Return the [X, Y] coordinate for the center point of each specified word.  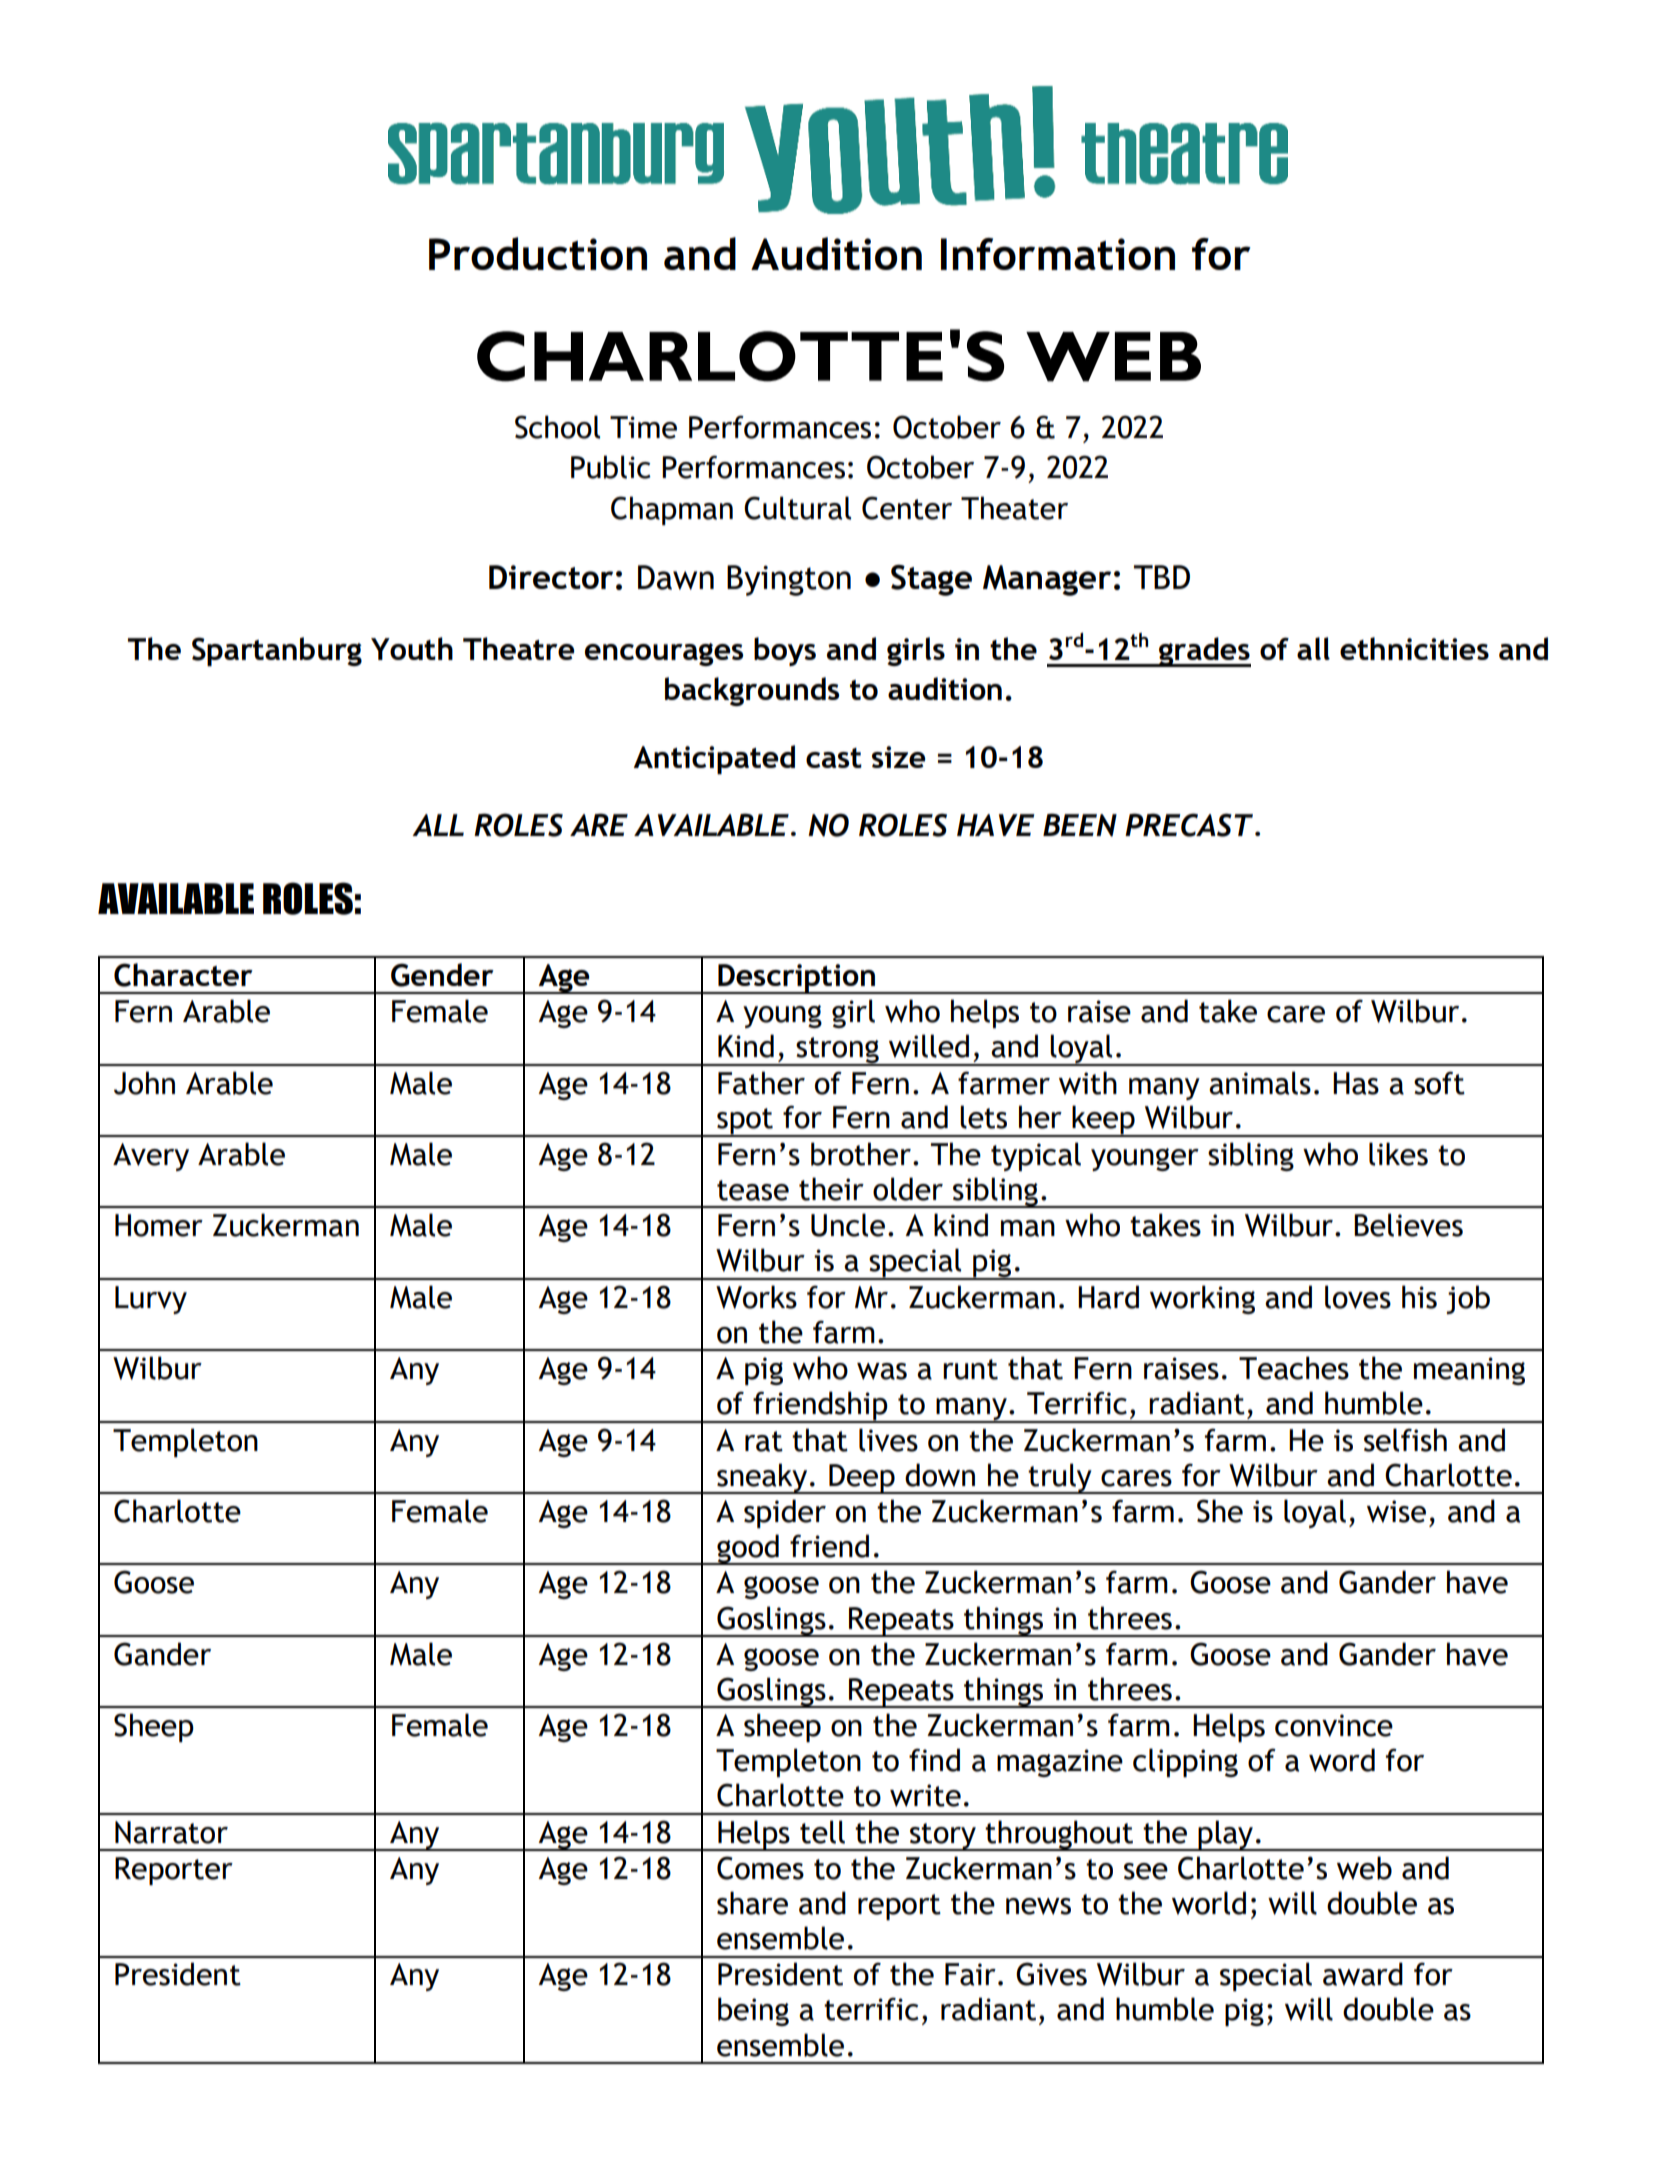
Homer [159, 1225]
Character [183, 975]
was [882, 1371]
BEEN [1080, 825]
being [753, 2011]
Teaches [1294, 1368]
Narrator [171, 1832]
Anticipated [714, 759]
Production [538, 253]
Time [643, 427]
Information [1058, 254]
